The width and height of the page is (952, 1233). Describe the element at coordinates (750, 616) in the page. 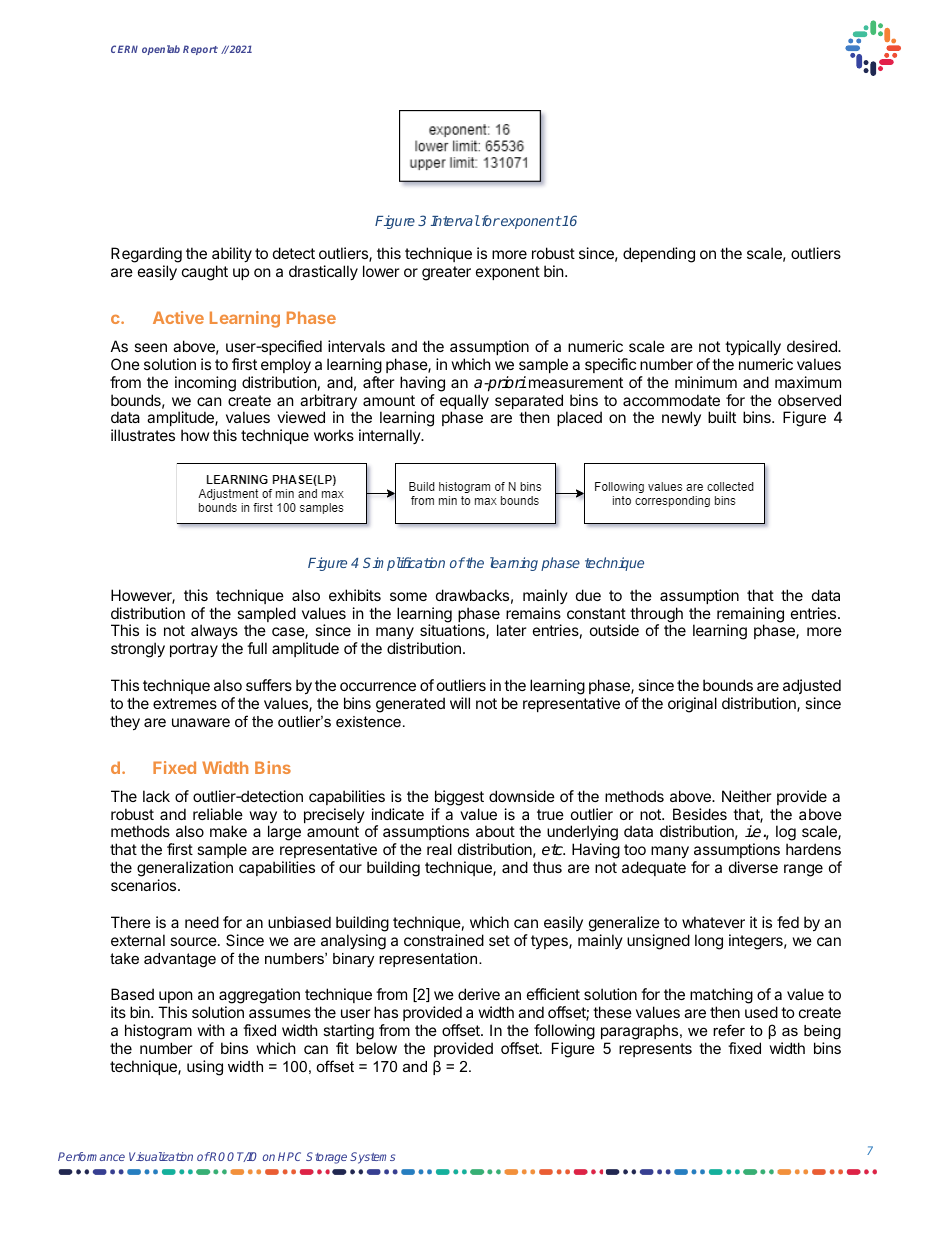

I see `remaining` at that location.
